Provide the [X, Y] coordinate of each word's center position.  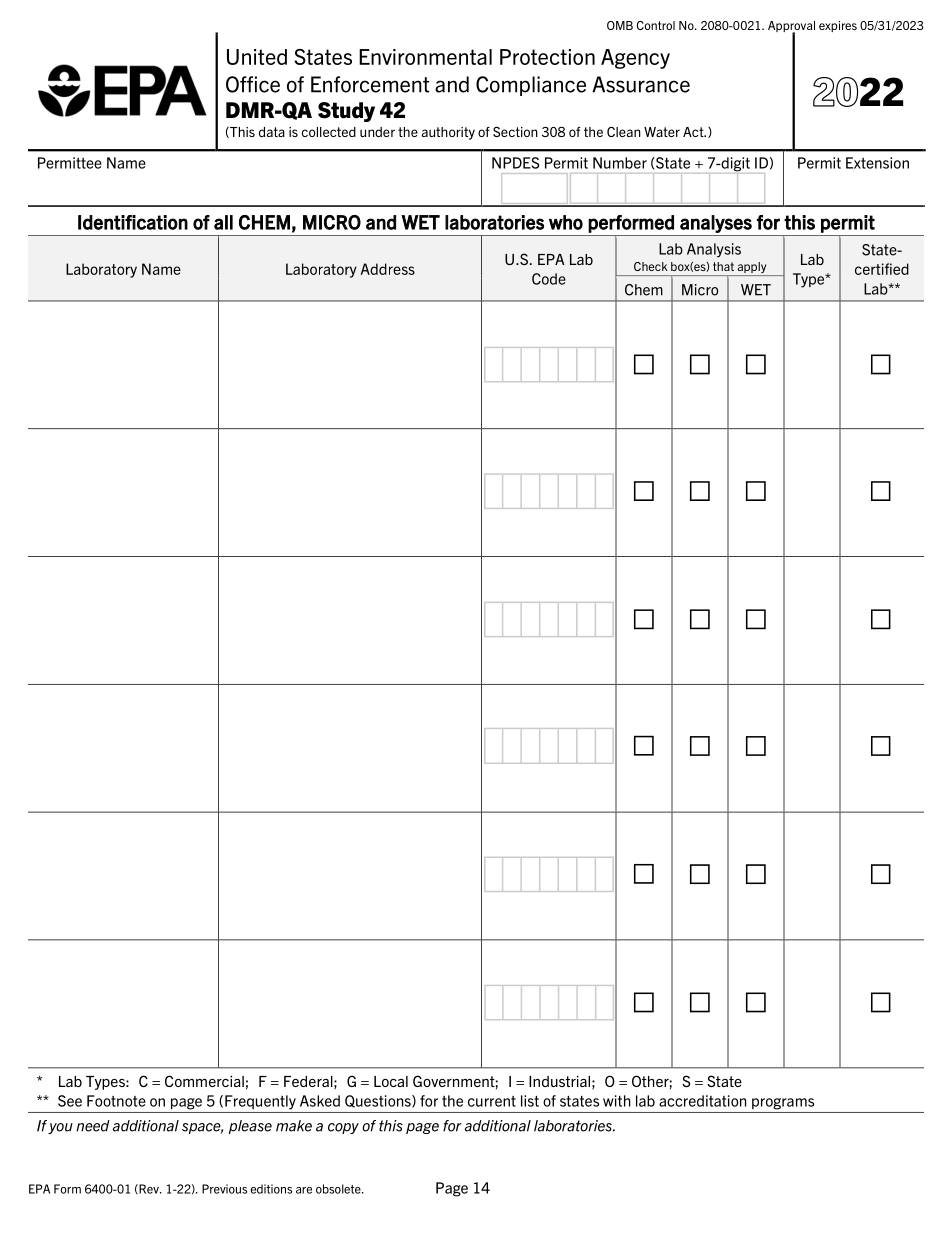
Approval [791, 28]
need [93, 1126]
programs [783, 1104]
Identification [133, 222]
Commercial [204, 1081]
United [257, 57]
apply [752, 269]
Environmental [425, 57]
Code [549, 279]
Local [391, 1081]
